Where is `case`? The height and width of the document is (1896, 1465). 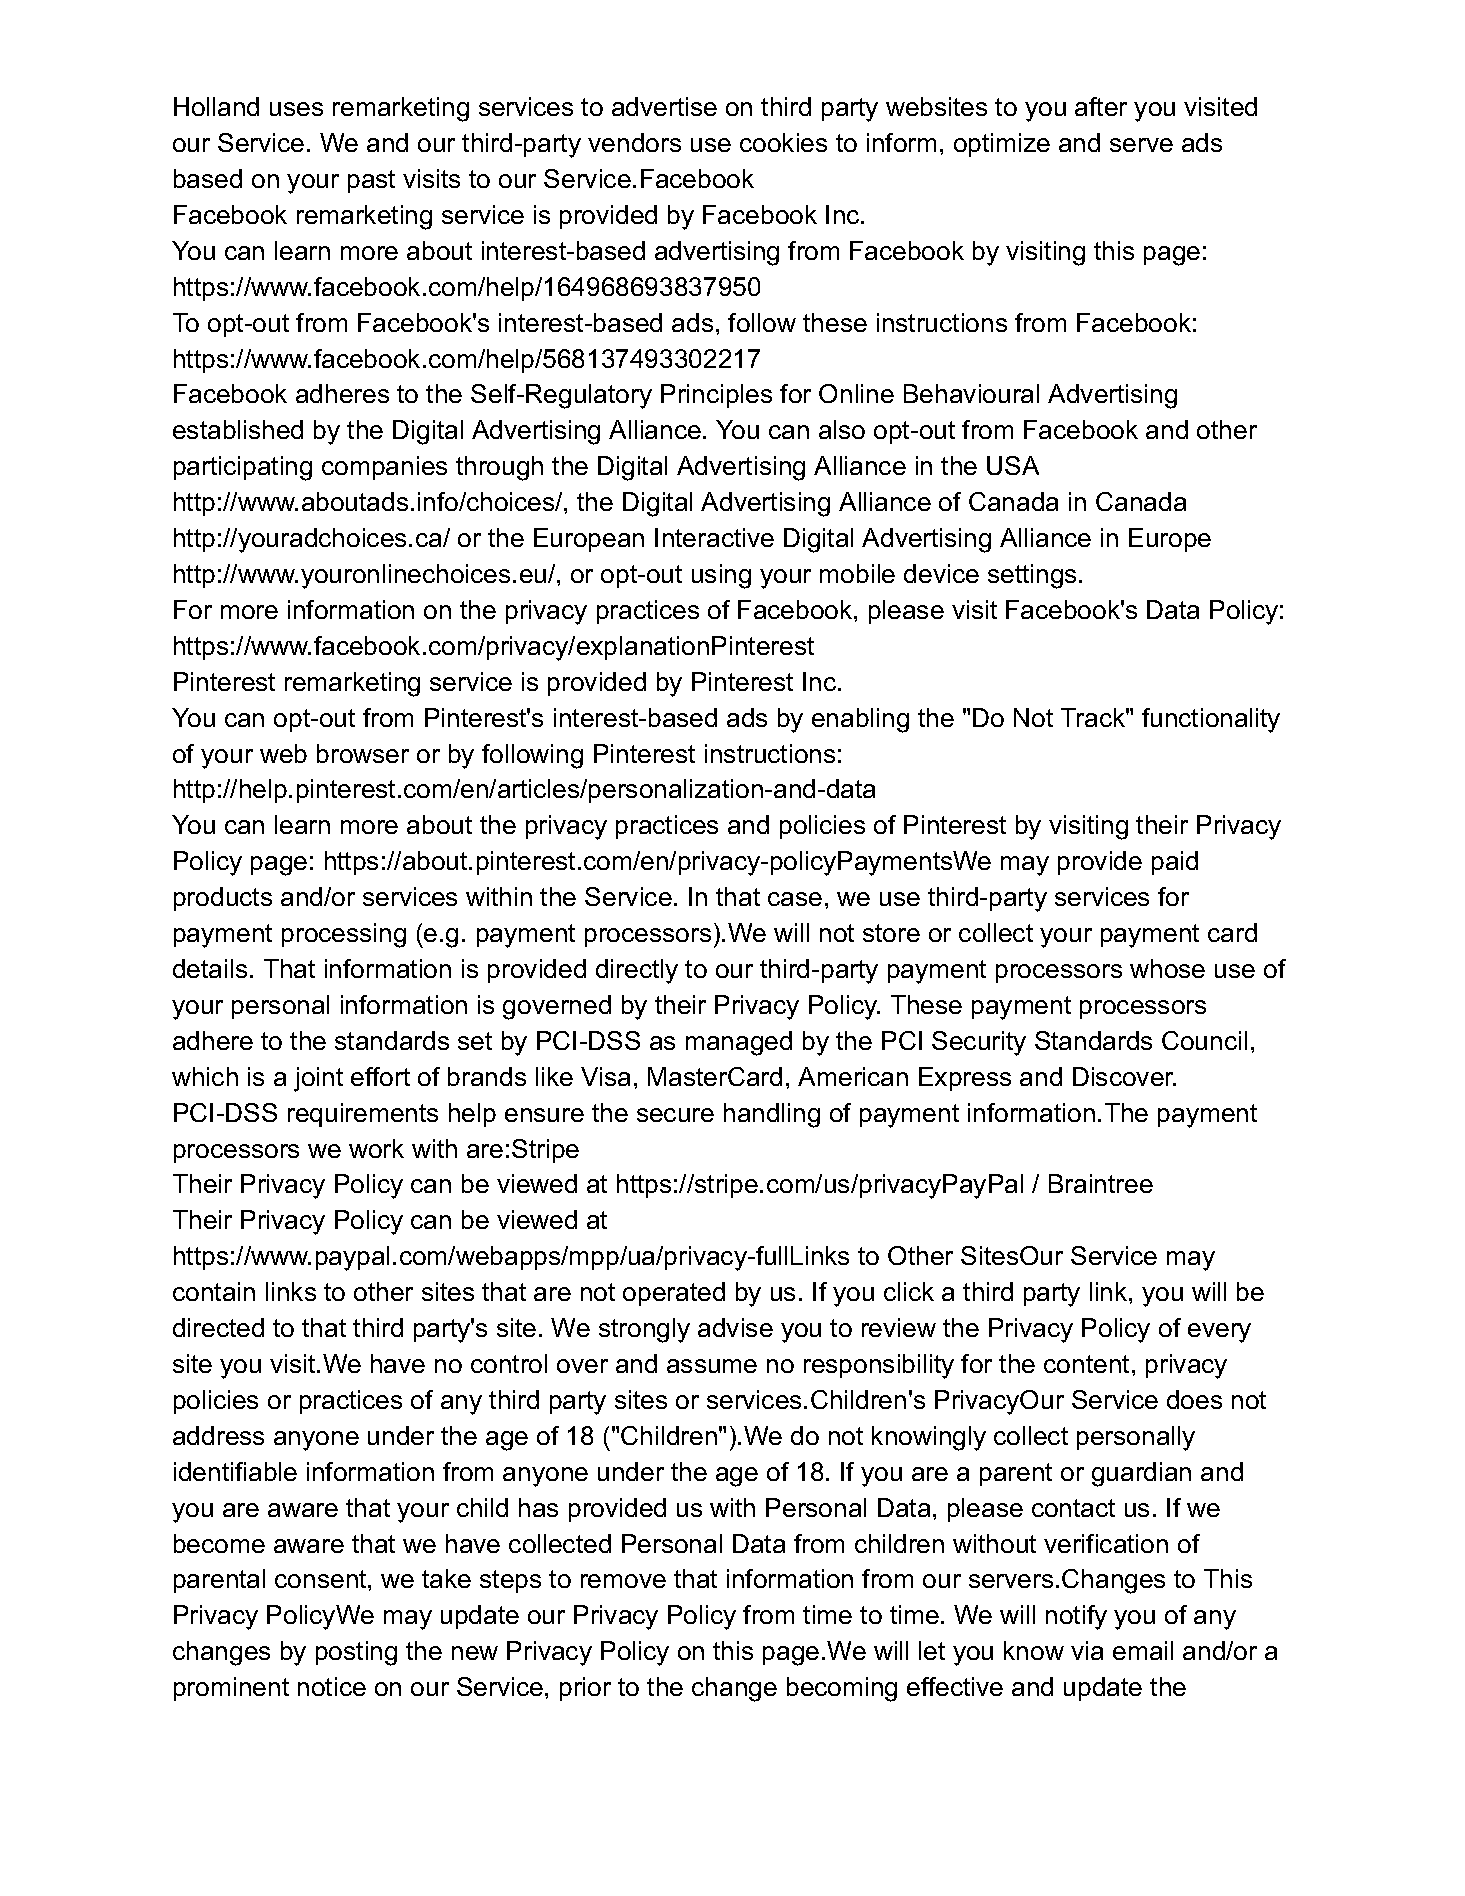 case is located at coordinates (795, 899).
